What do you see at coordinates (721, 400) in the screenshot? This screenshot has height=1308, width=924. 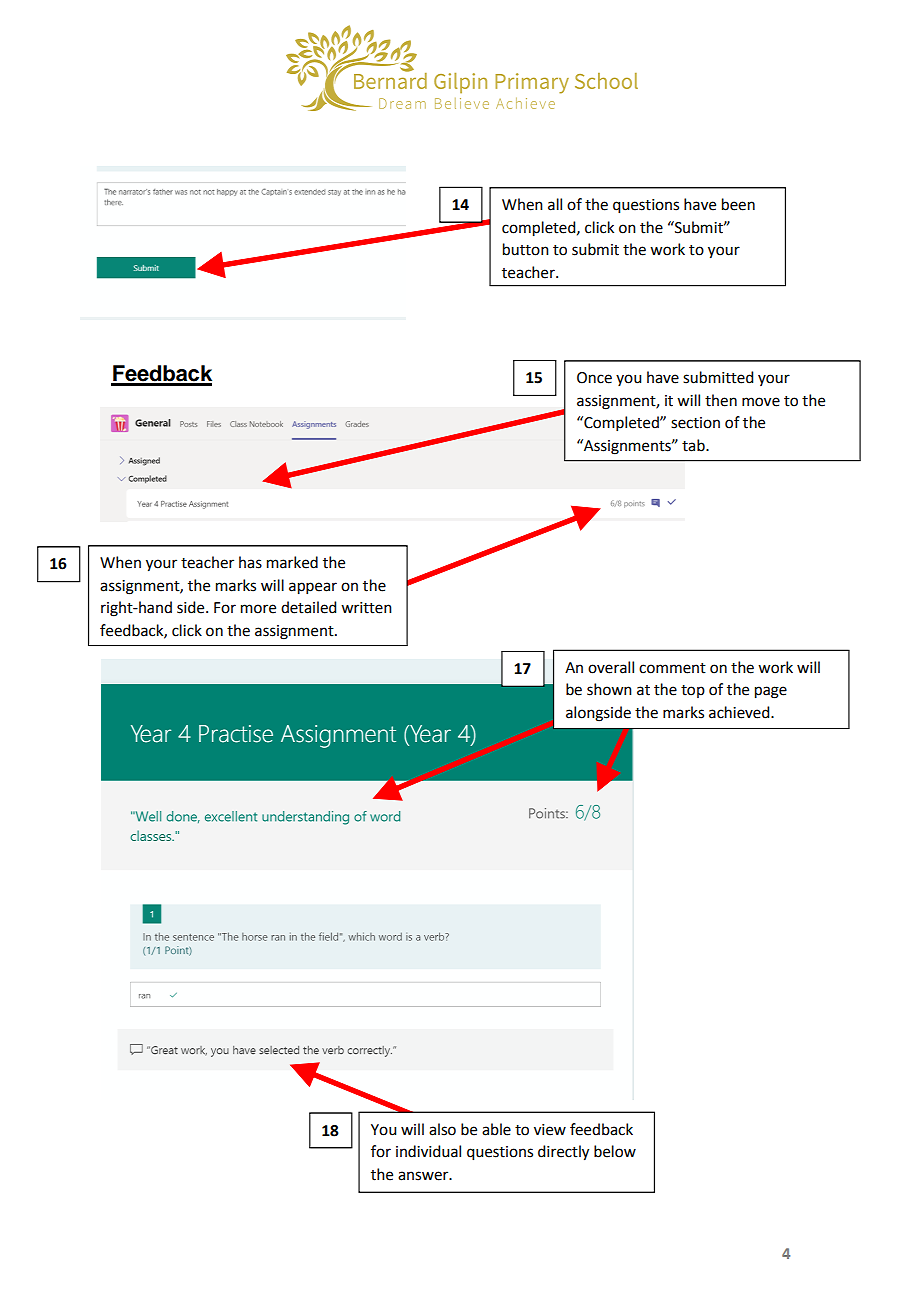 I see `then` at bounding box center [721, 400].
